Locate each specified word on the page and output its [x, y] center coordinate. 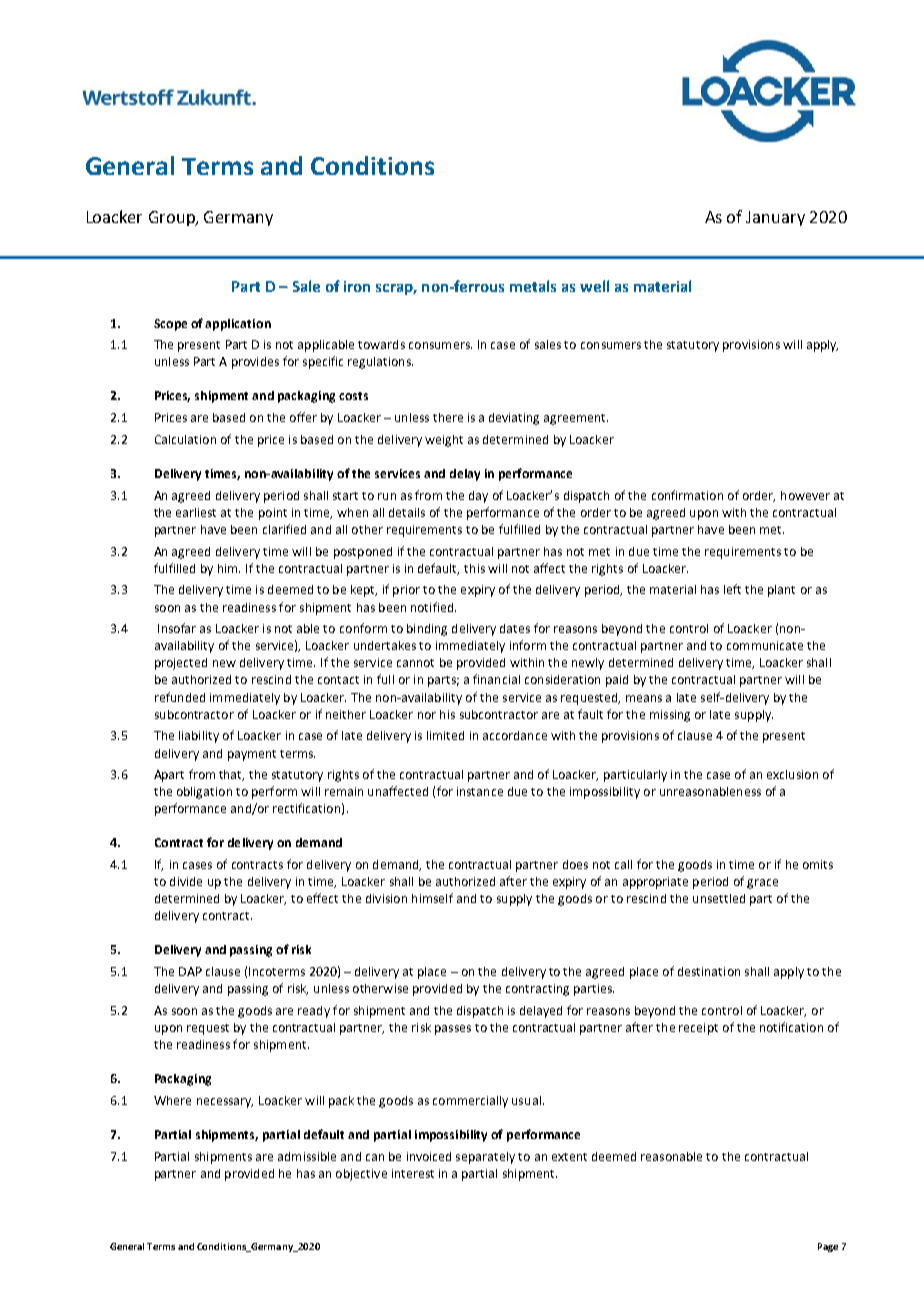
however [805, 495]
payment [252, 755]
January [775, 218]
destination [709, 971]
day [478, 497]
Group [173, 218]
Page [828, 1247]
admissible [307, 1156]
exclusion [792, 774]
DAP [190, 971]
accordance [515, 735]
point [273, 514]
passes [453, 1030]
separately [485, 1158]
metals [533, 286]
